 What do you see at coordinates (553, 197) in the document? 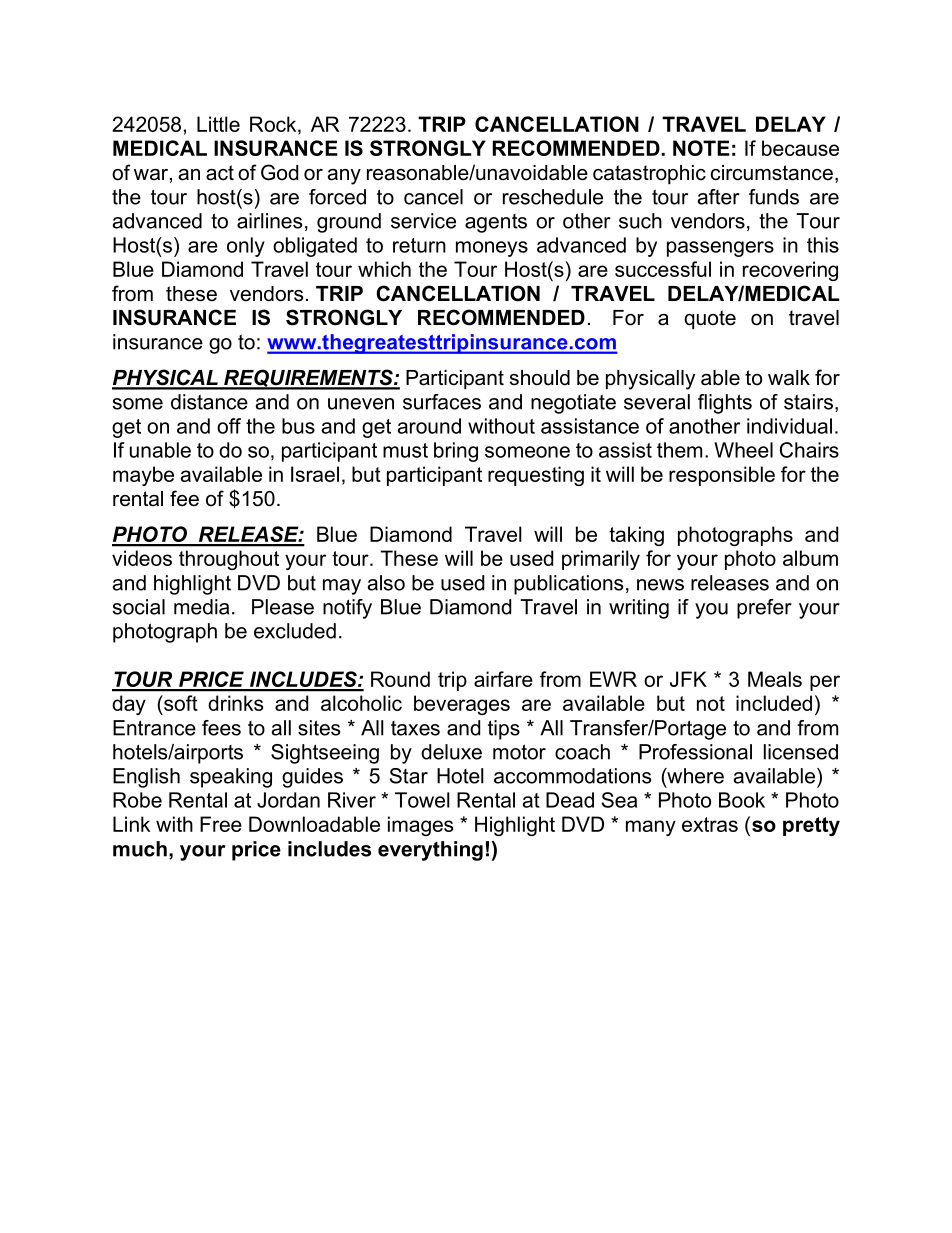
I see `reschedule` at bounding box center [553, 197].
